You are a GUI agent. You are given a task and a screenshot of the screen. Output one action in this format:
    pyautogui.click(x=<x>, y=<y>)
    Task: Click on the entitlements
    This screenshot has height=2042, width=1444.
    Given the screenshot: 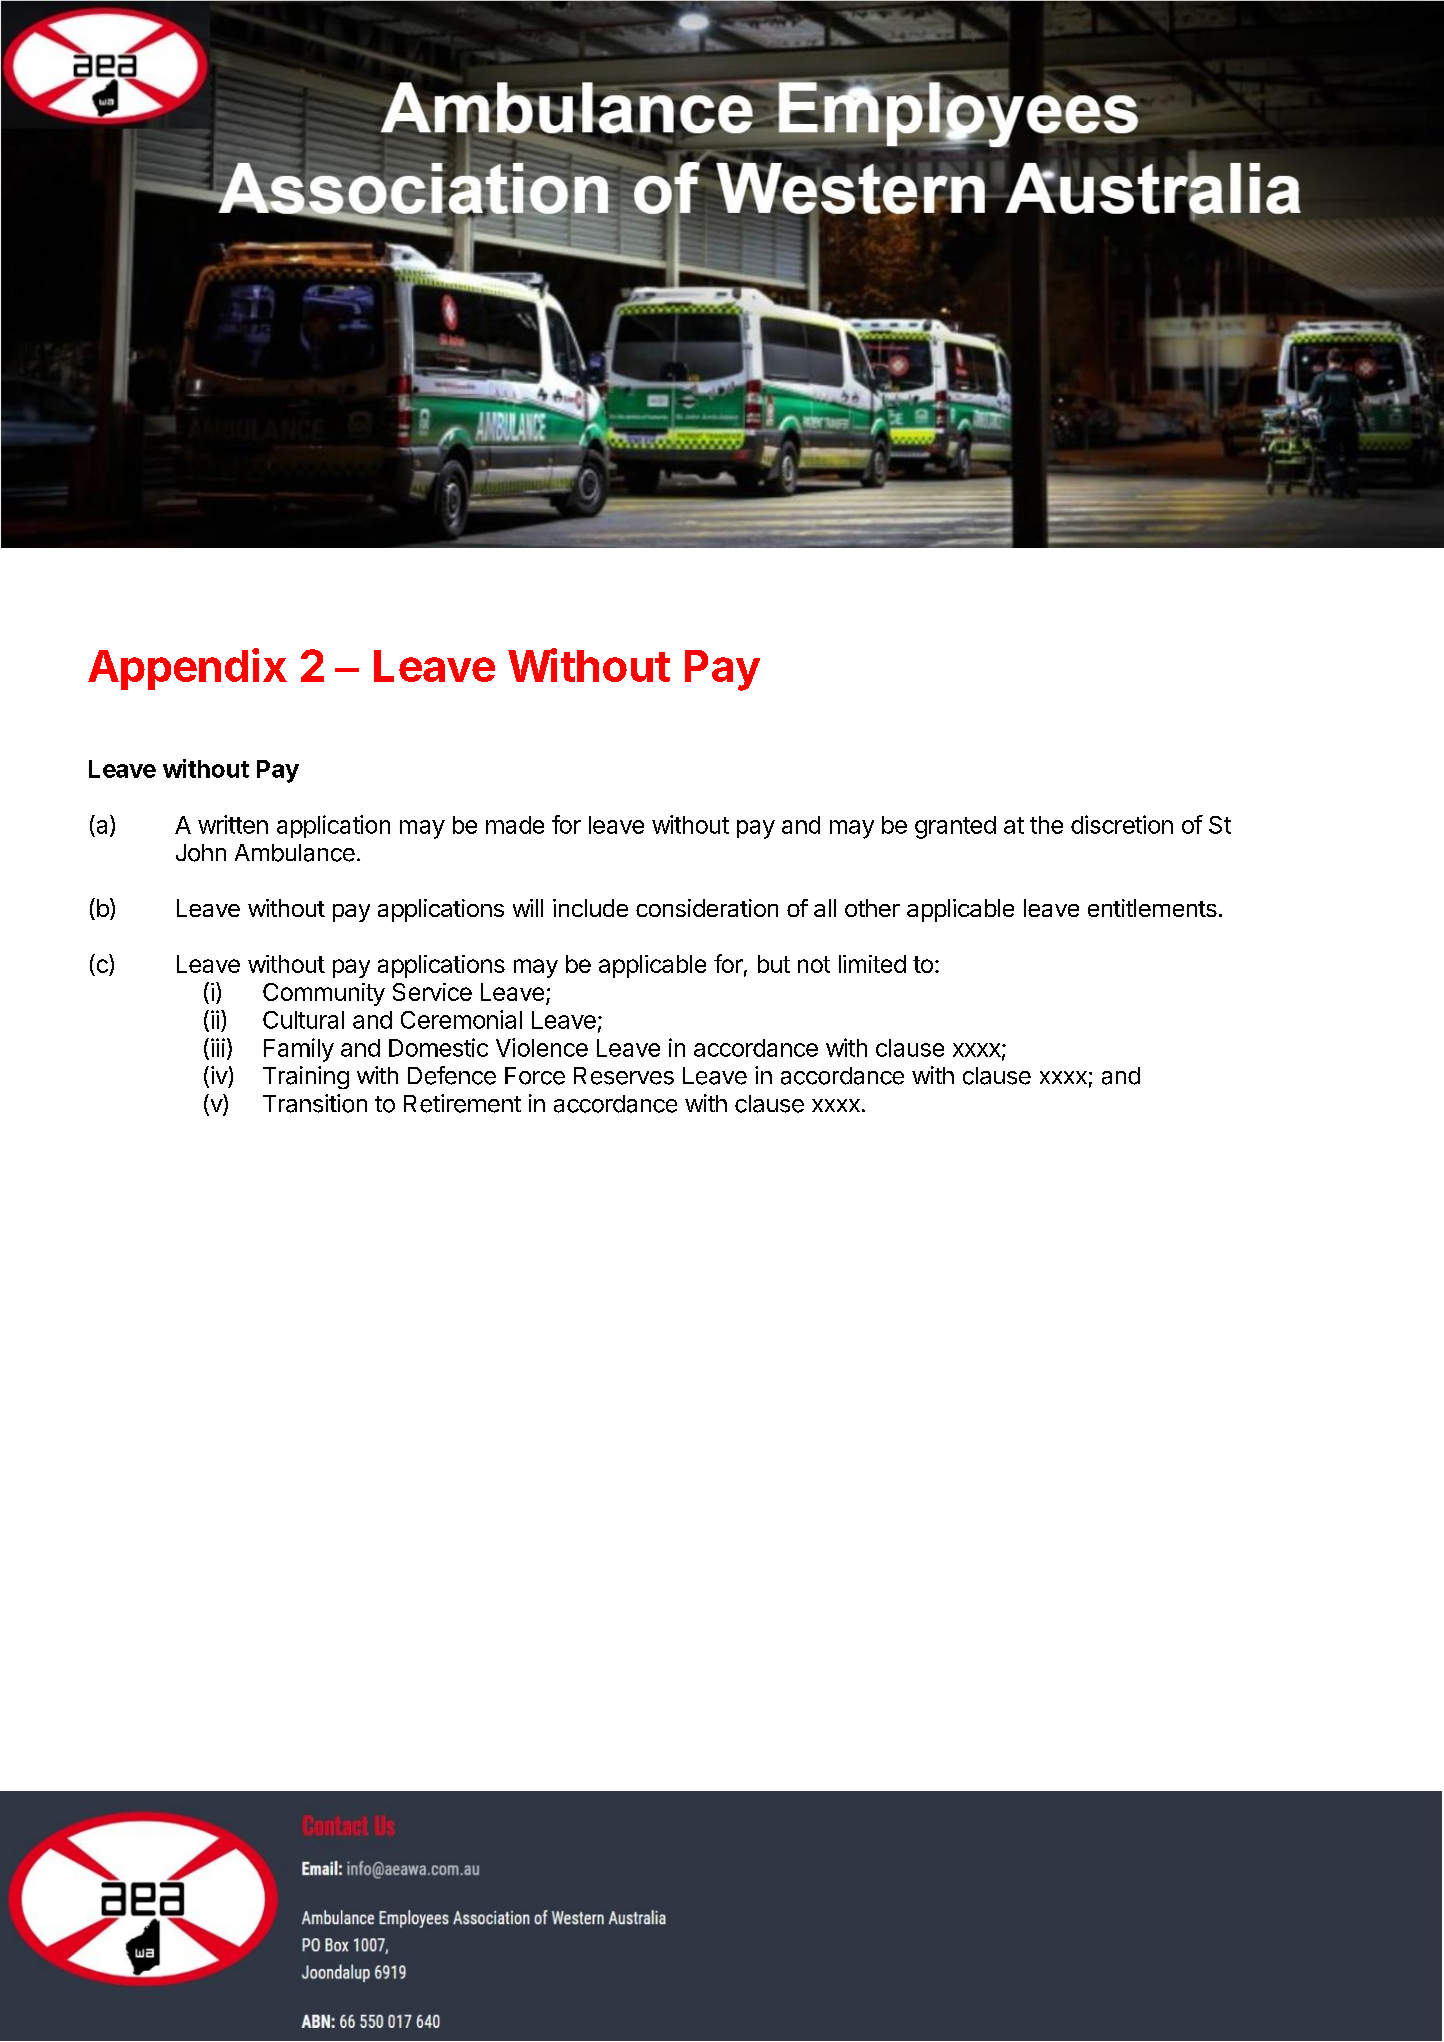 What is the action you would take?
    pyautogui.click(x=1152, y=908)
